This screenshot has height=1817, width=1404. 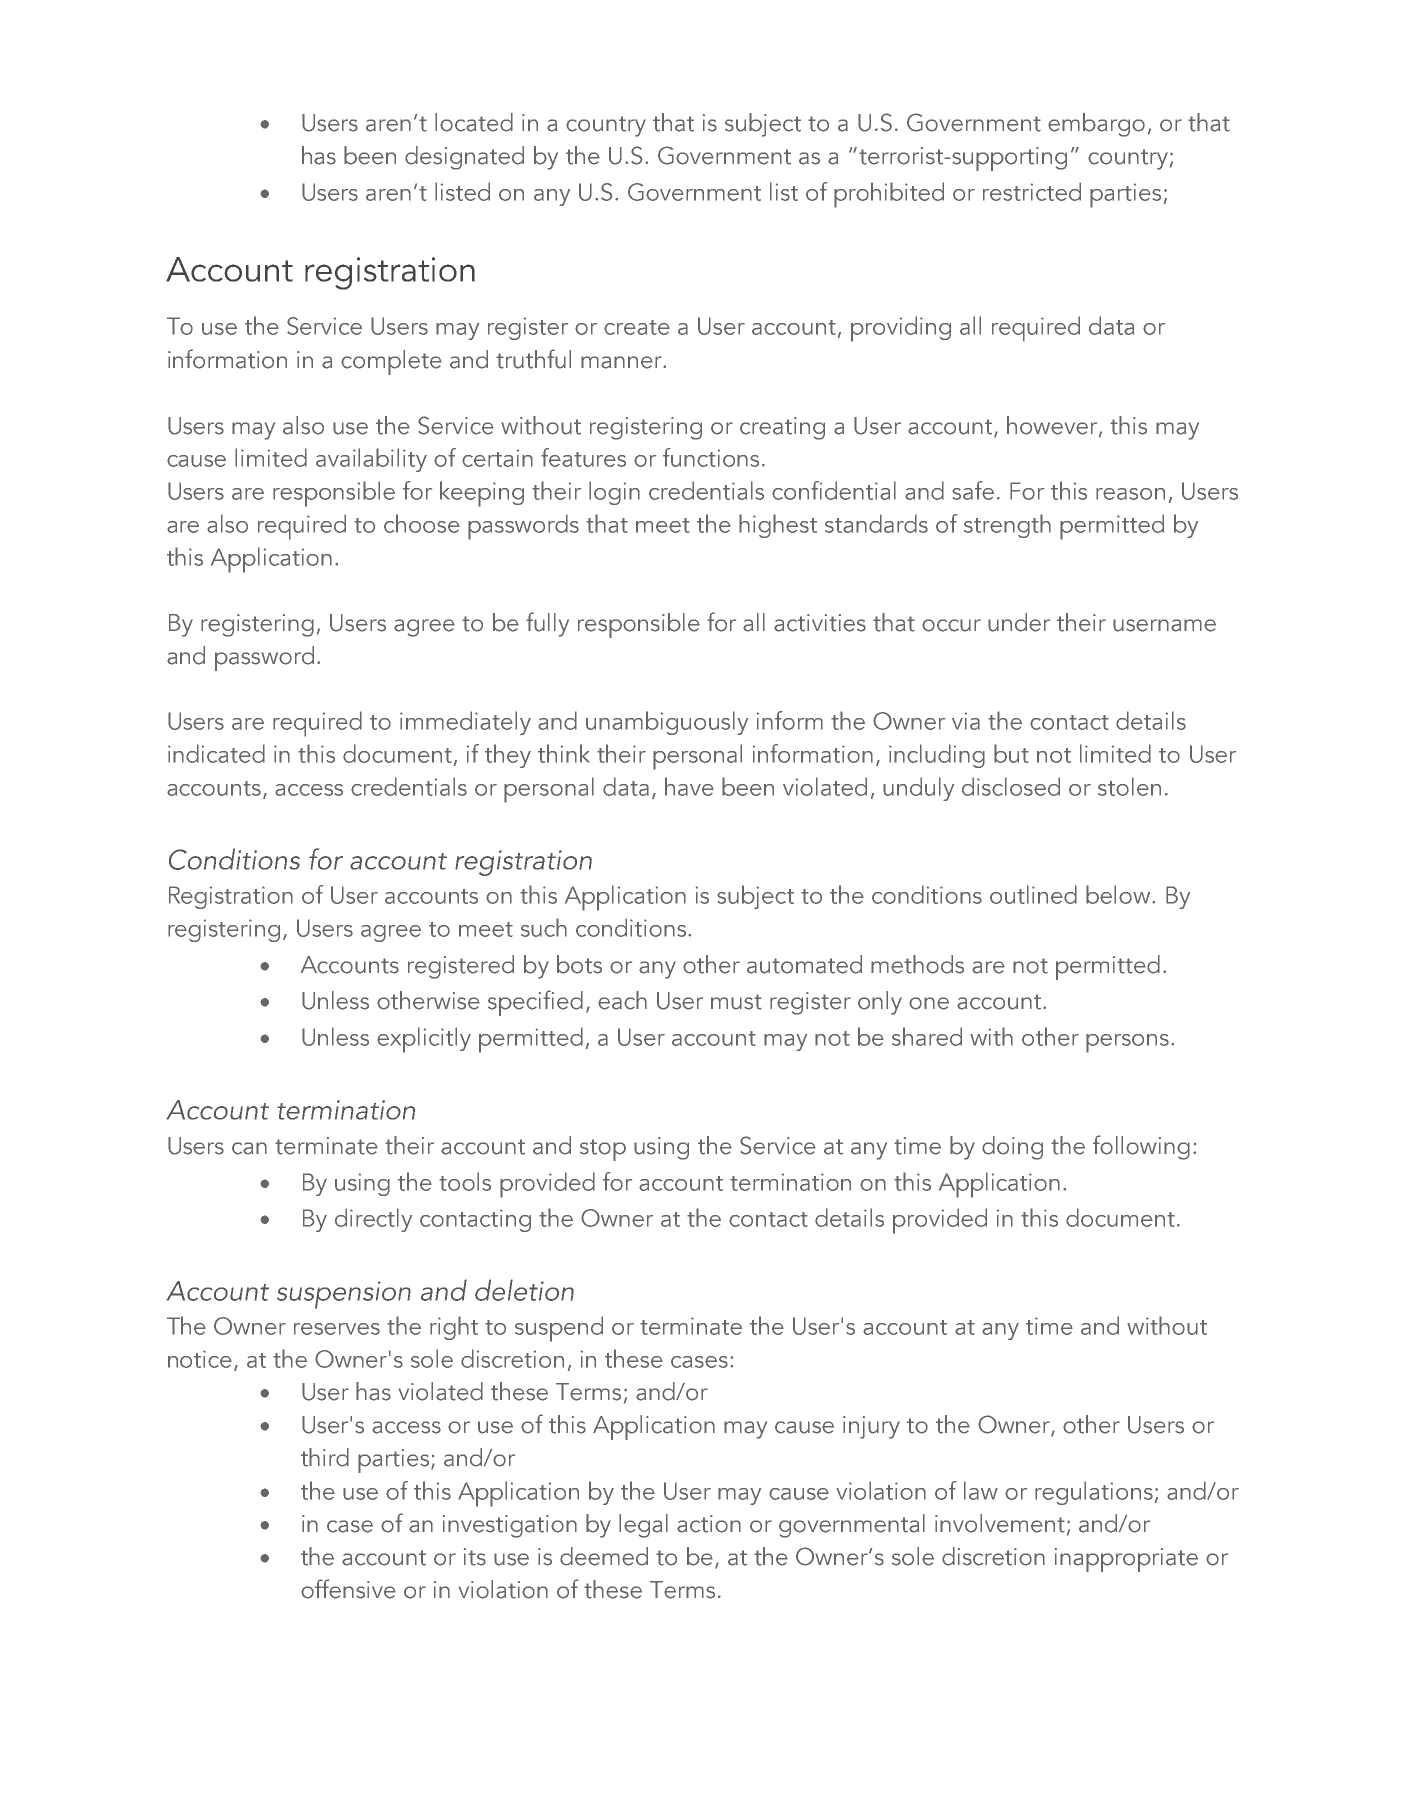 What do you see at coordinates (464, 158) in the screenshot?
I see `designated` at bounding box center [464, 158].
